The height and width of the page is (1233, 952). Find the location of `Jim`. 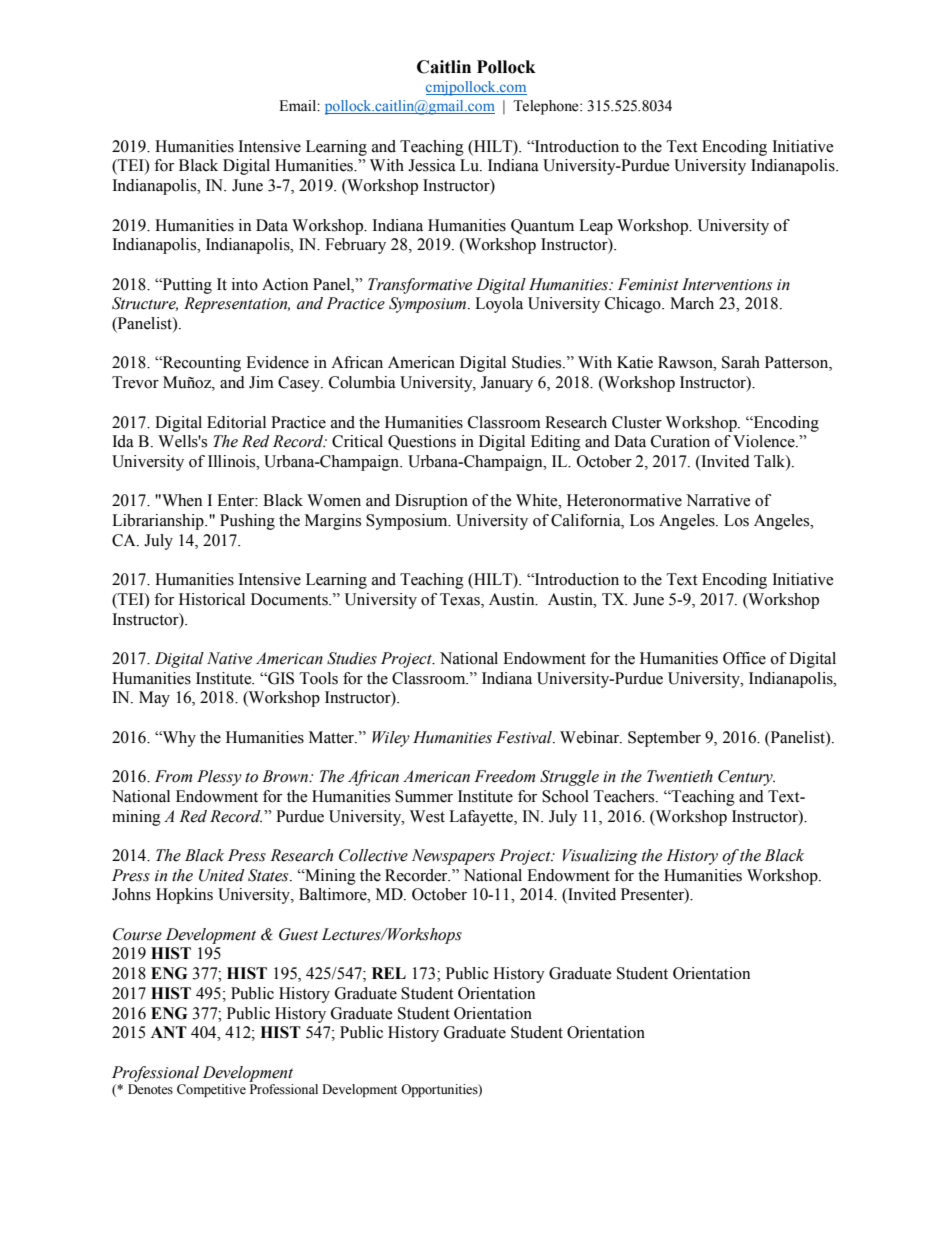

Jim is located at coordinates (261, 382).
